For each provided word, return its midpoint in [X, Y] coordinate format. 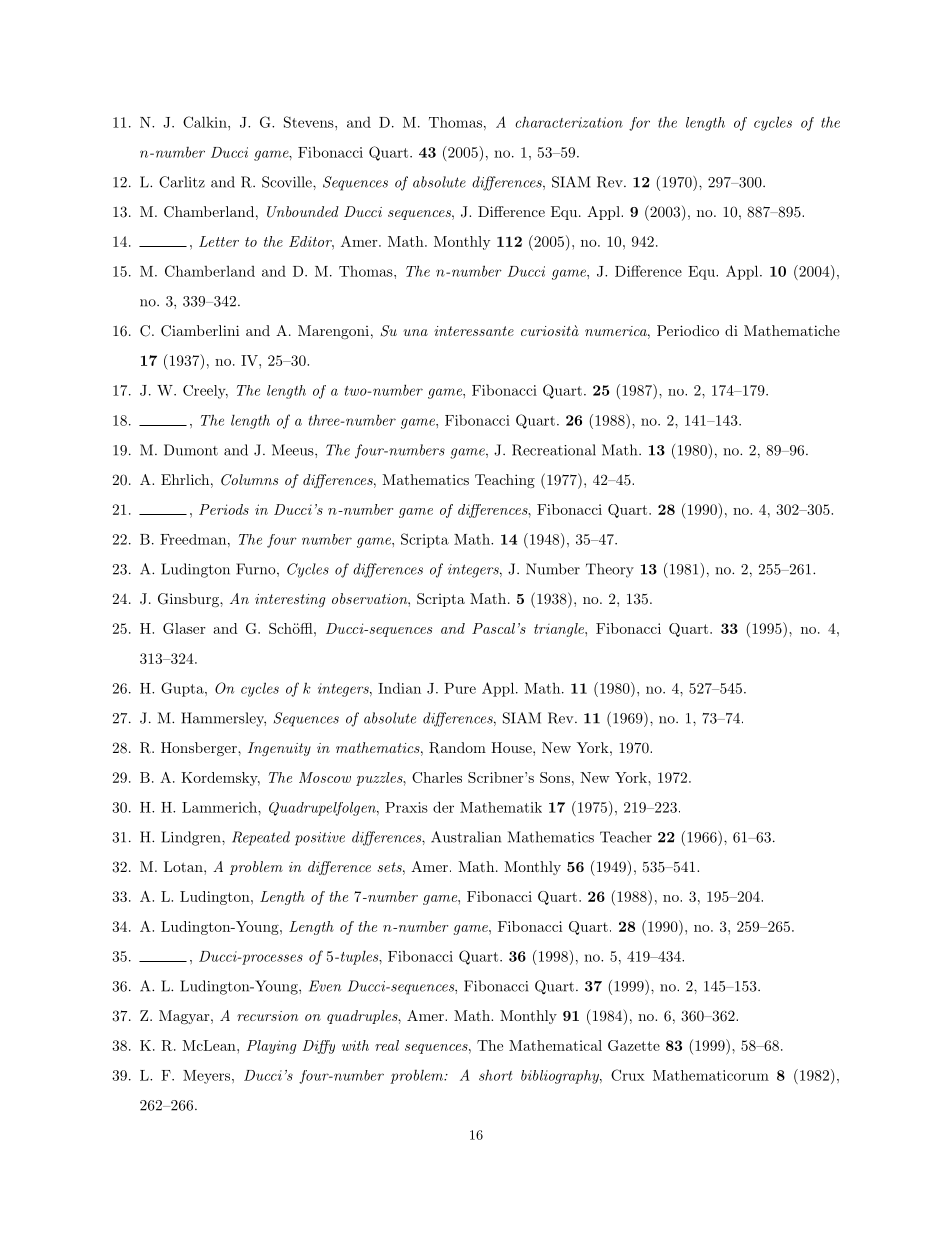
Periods [224, 509]
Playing [271, 1047]
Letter [219, 241]
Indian [399, 688]
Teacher [626, 837]
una [415, 332]
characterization [569, 122]
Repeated [261, 838]
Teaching [505, 481]
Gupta [183, 689]
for [639, 124]
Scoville [288, 182]
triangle [560, 630]
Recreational [554, 450]
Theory [610, 570]
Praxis [406, 807]
